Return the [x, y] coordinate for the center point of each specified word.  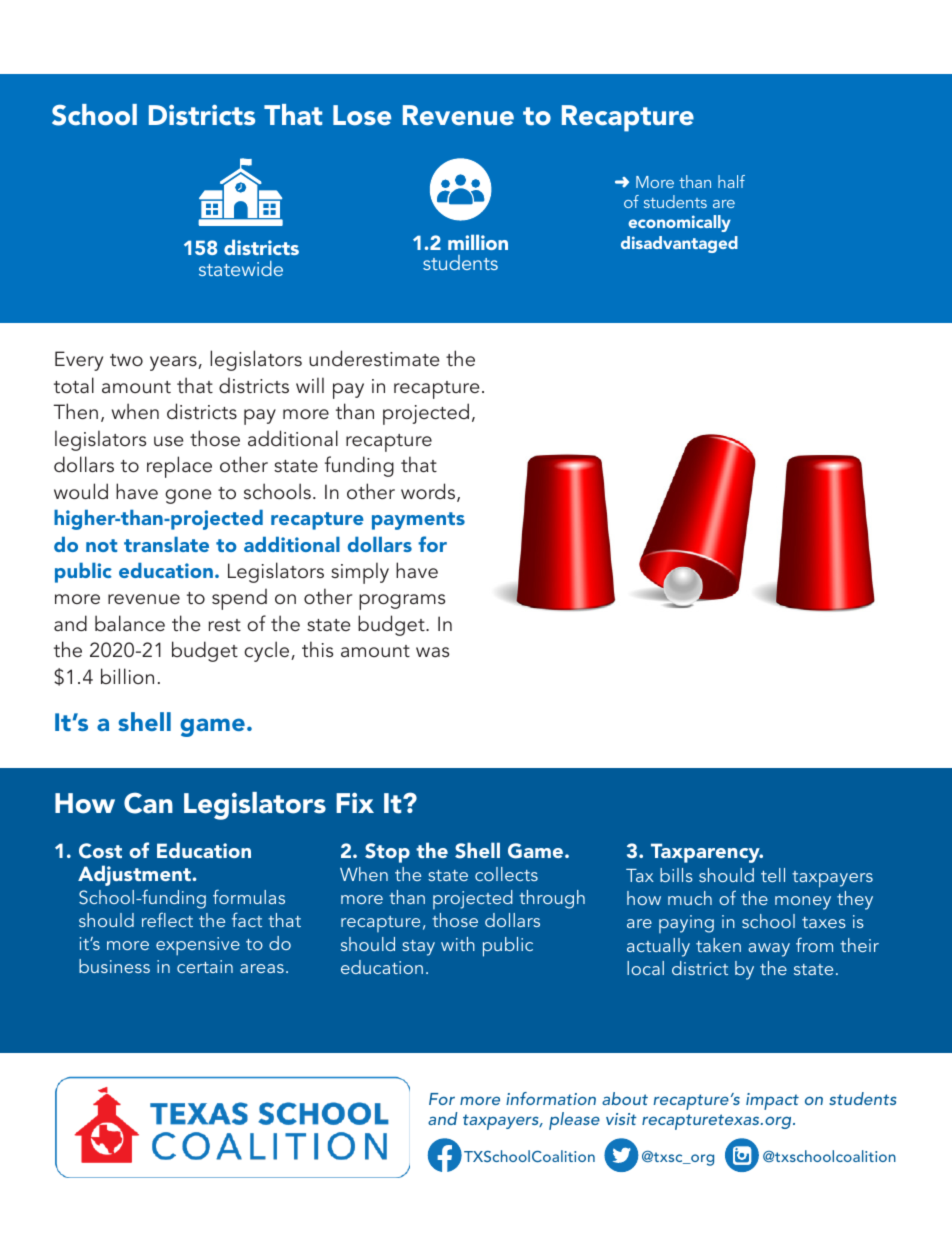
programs [402, 602]
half [731, 181]
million [478, 242]
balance [130, 623]
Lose [362, 115]
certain [205, 966]
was [432, 652]
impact [772, 1101]
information [551, 1098]
